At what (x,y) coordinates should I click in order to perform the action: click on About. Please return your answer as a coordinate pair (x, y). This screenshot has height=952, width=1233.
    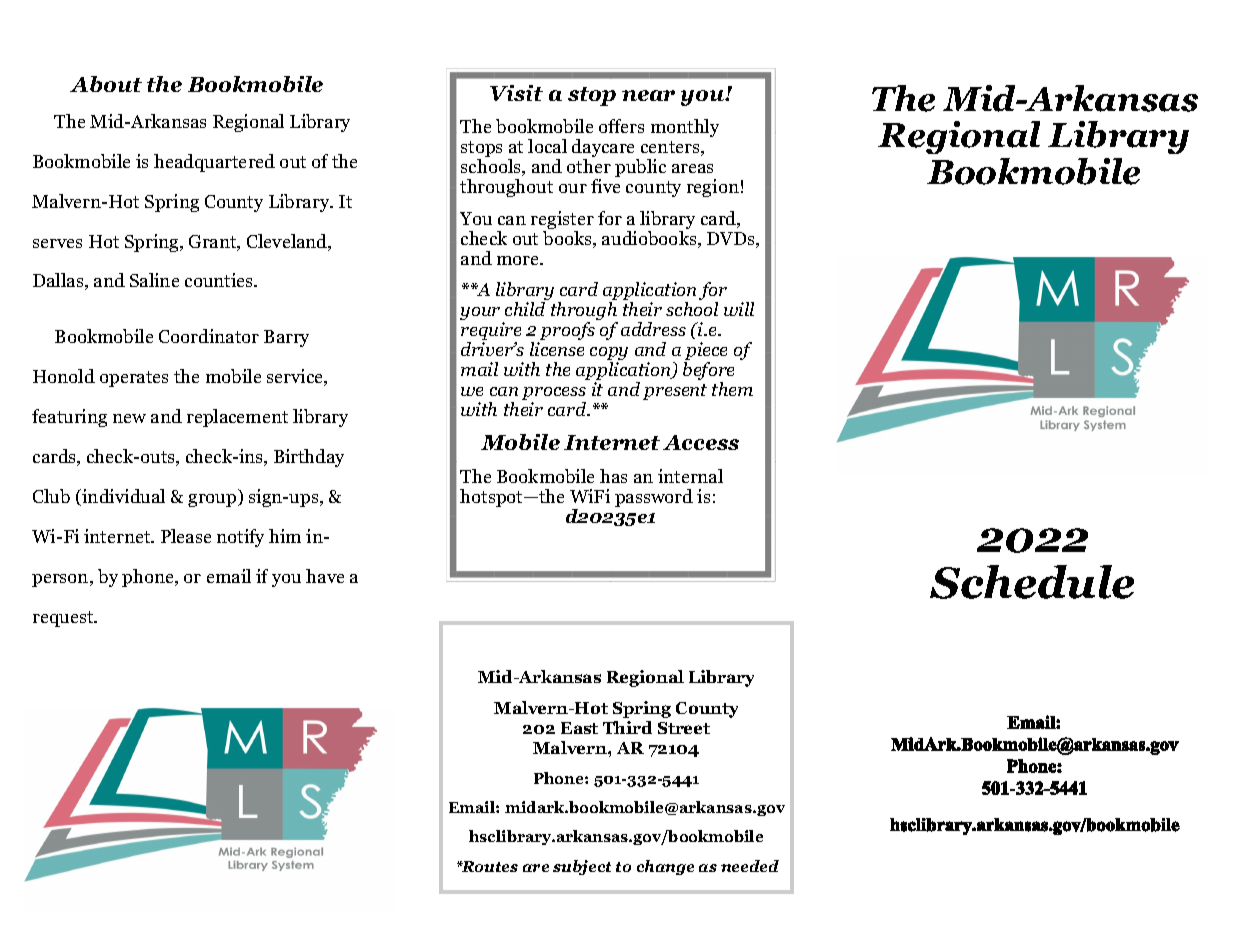
    Looking at the image, I should click on (106, 84).
